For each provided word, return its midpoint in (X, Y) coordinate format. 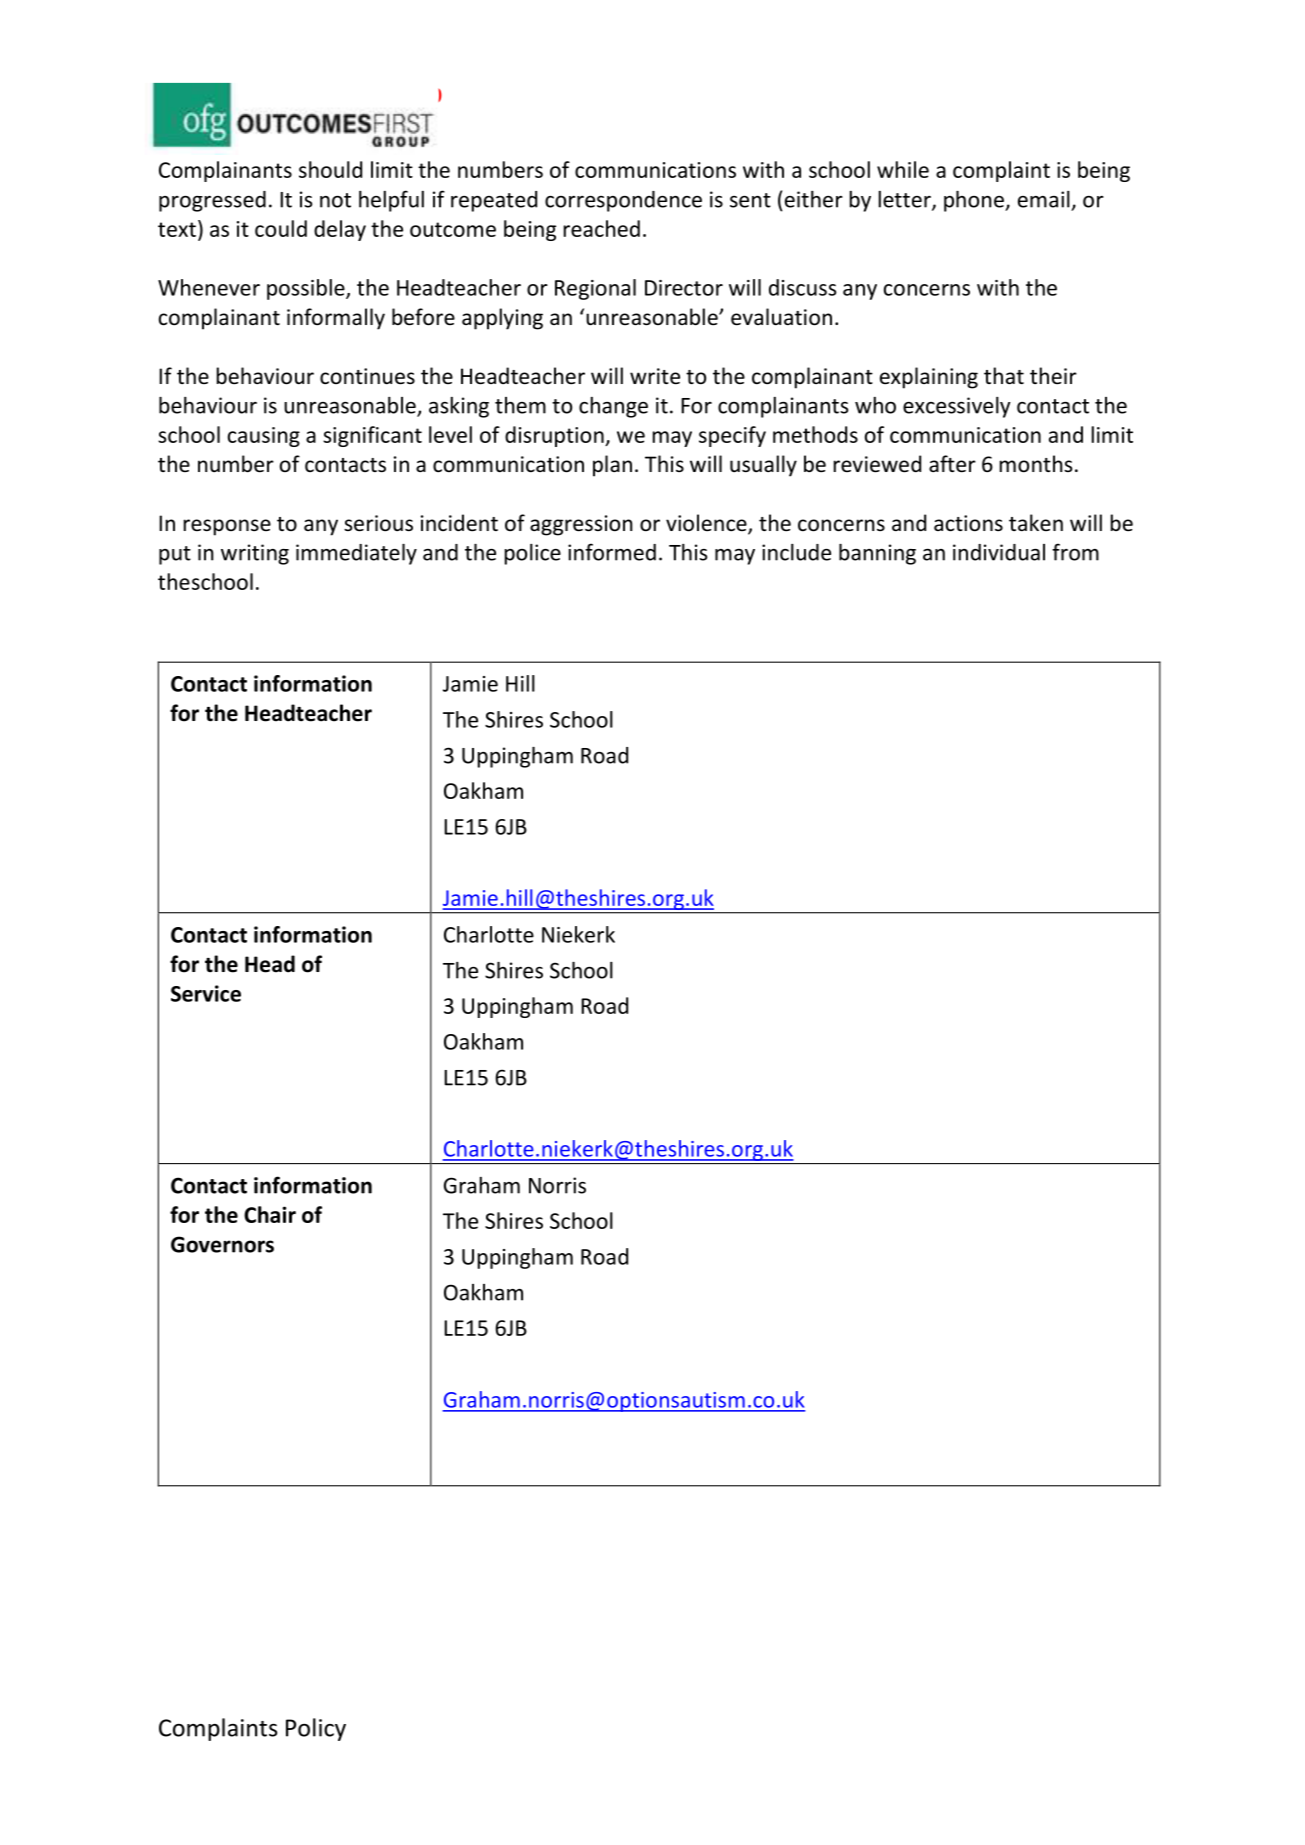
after (952, 464)
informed (612, 552)
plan (612, 466)
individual (999, 552)
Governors (222, 1244)
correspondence (623, 201)
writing (255, 554)
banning (877, 554)
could (281, 228)
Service (206, 993)
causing (264, 437)
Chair (270, 1214)
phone (975, 201)
